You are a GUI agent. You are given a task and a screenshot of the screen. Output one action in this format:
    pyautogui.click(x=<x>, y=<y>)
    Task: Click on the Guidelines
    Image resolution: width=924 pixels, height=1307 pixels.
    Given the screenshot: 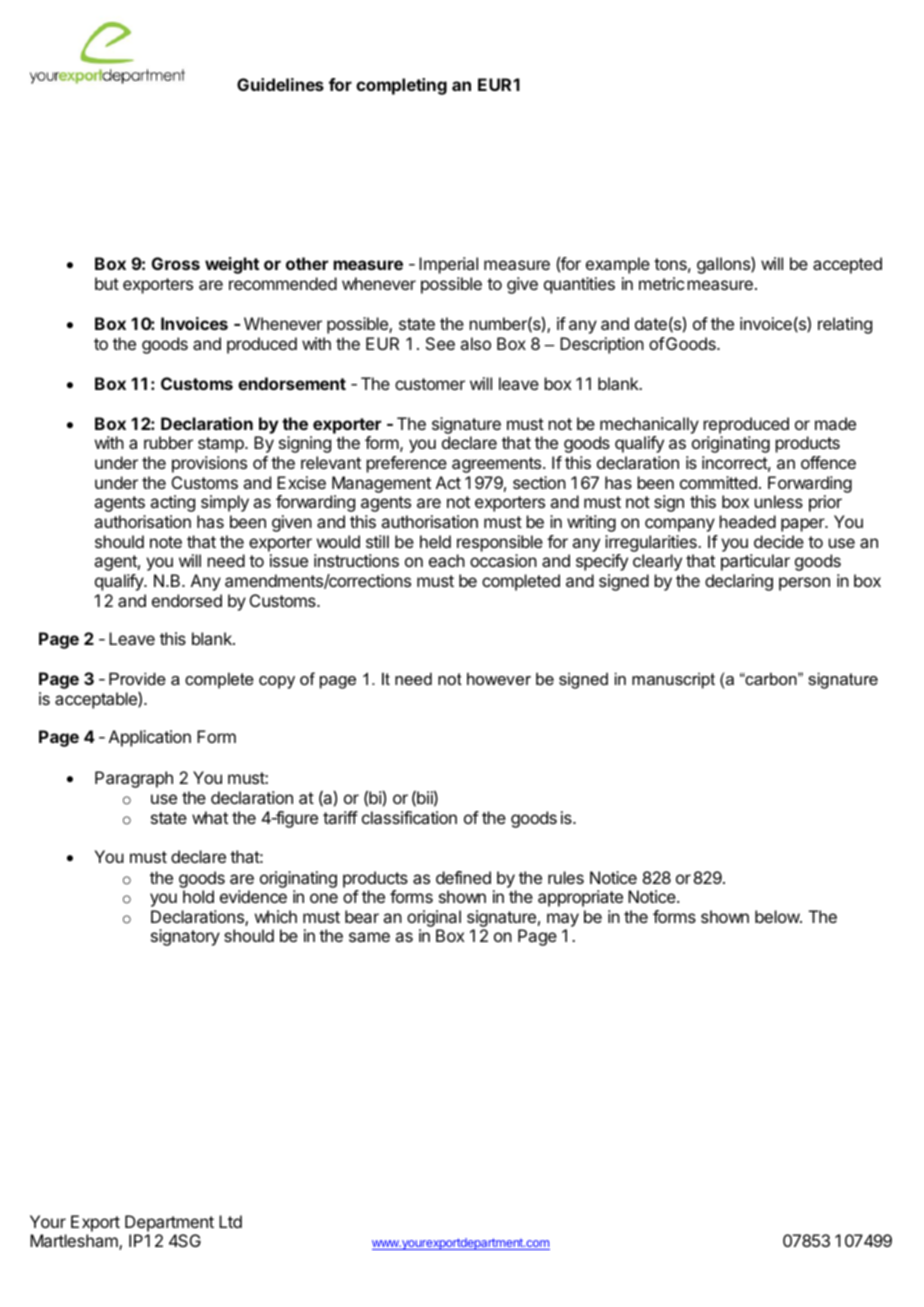 What is the action you would take?
    pyautogui.click(x=280, y=84)
